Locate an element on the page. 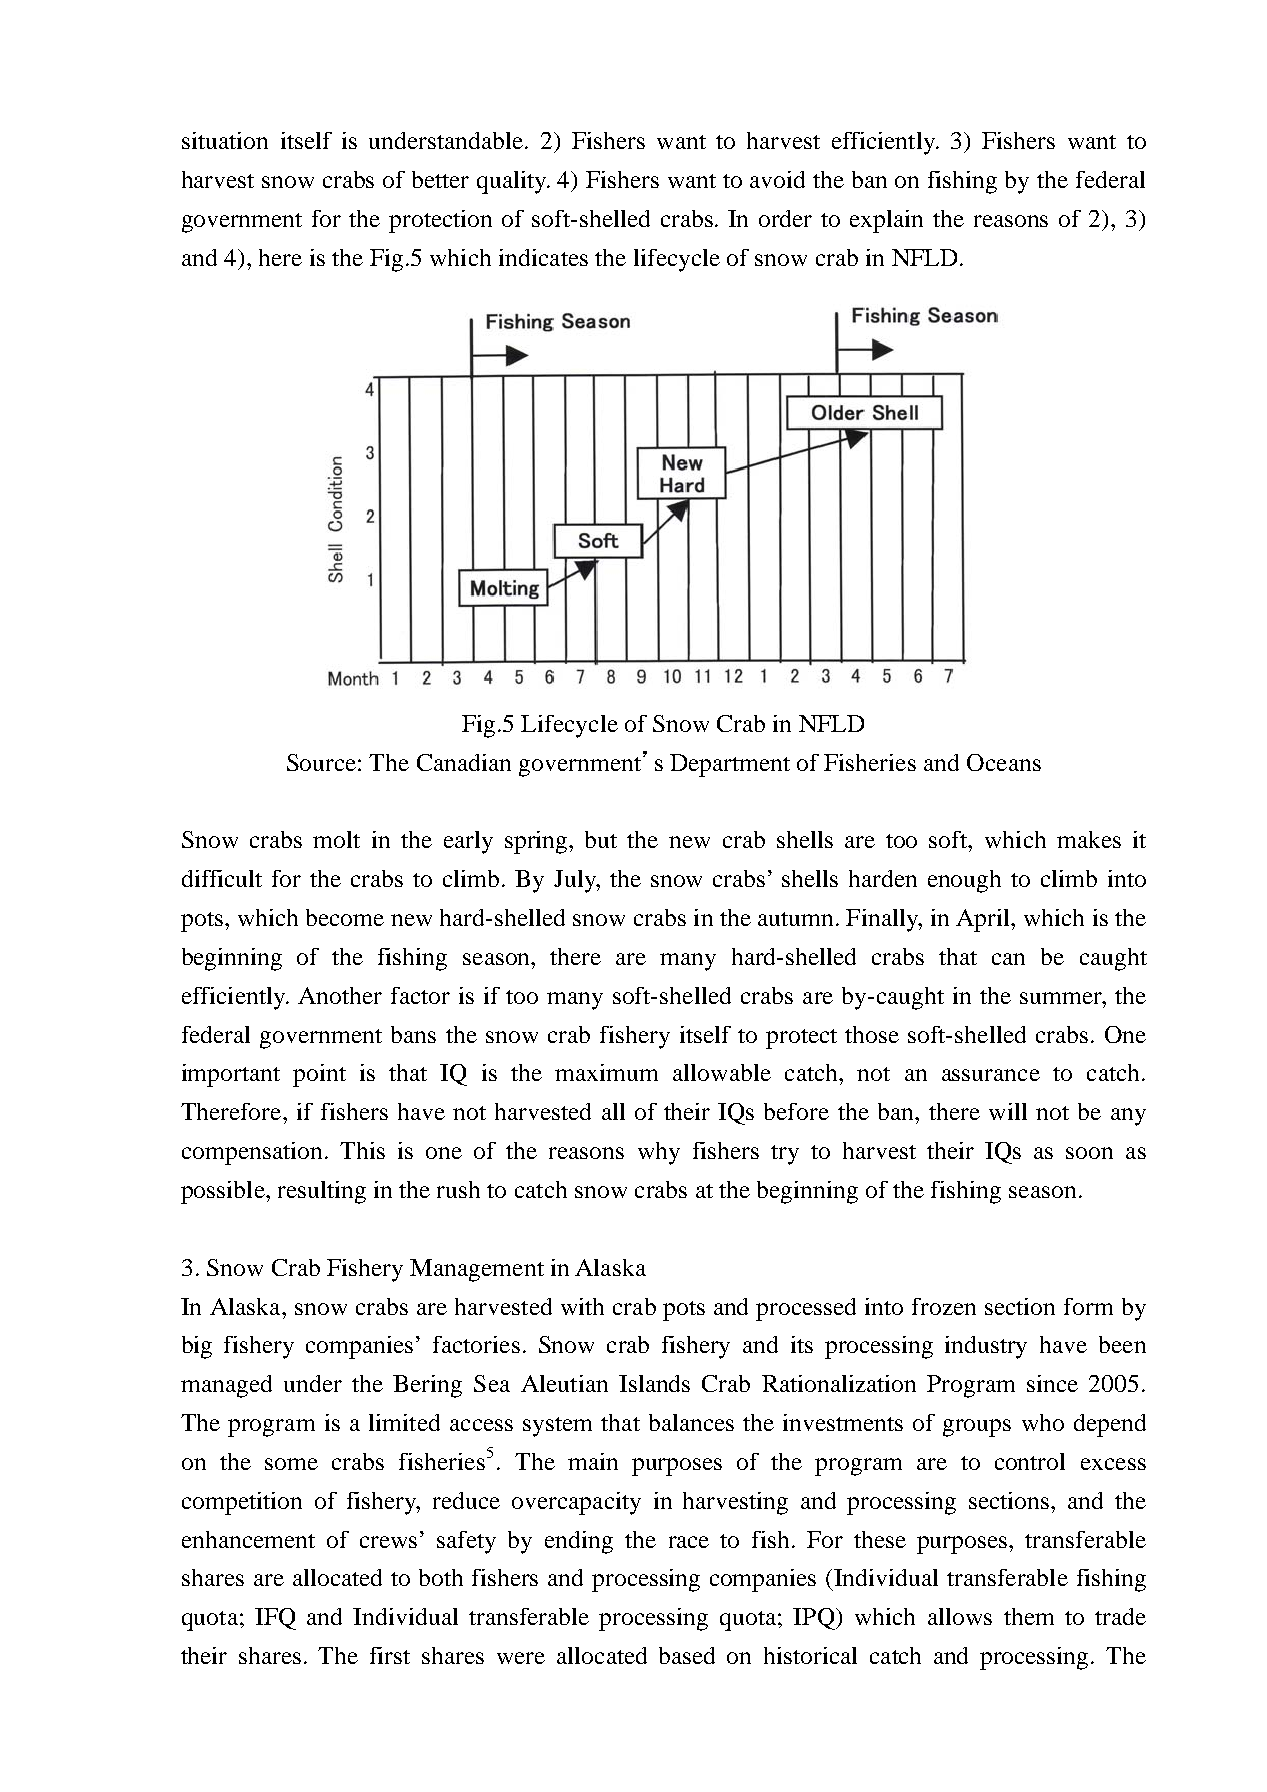 Image resolution: width=1267 pixels, height=1792 pixels. them is located at coordinates (1029, 1616).
